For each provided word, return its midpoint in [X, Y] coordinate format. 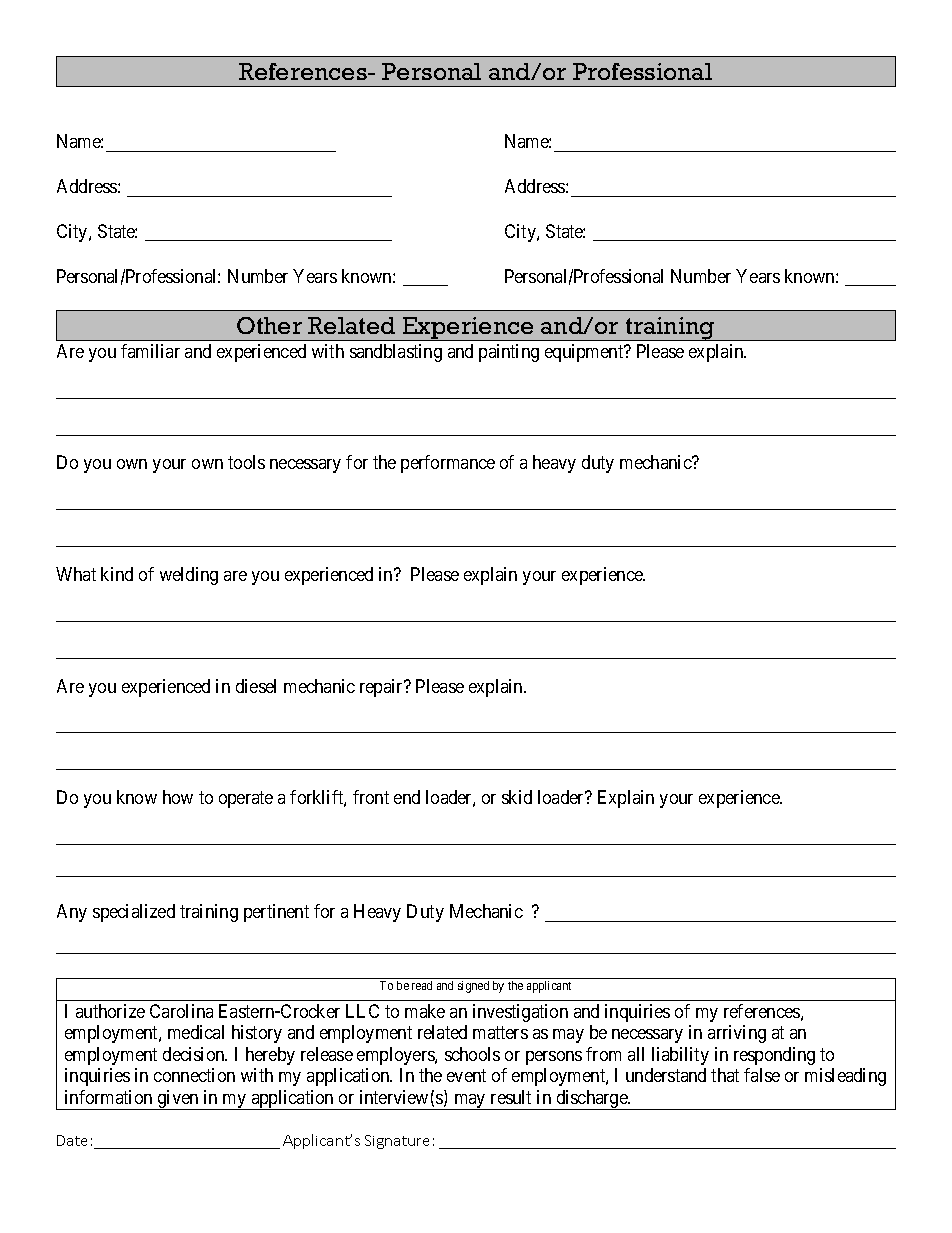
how [178, 797]
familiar [150, 351]
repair [383, 688]
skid [517, 797]
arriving [737, 1034]
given [178, 1100]
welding [189, 576]
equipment [585, 353]
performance [448, 464]
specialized [134, 913]
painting [509, 353]
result [511, 1097]
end [407, 797]
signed [473, 987]
